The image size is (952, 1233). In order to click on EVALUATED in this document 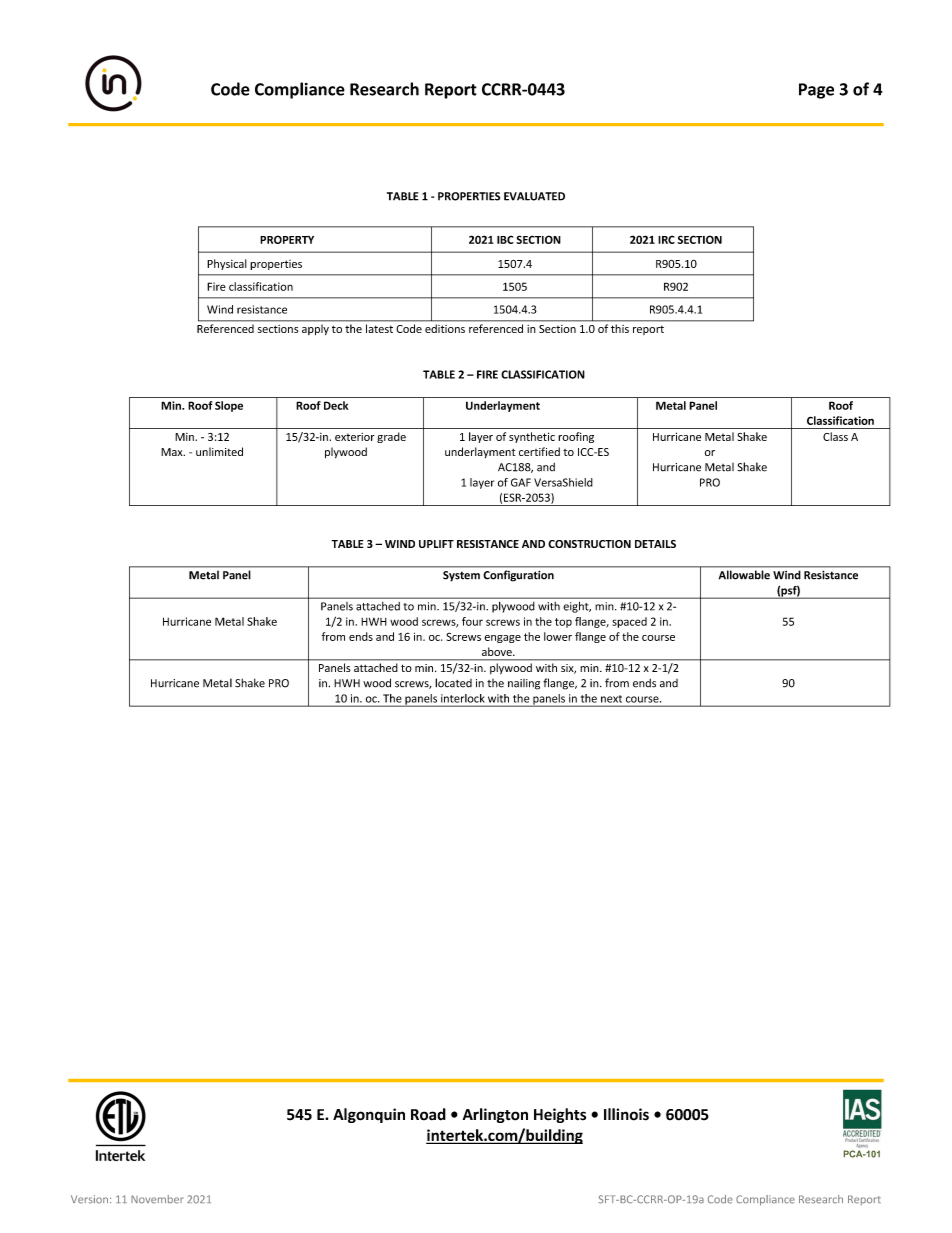, I will do `click(534, 196)`.
